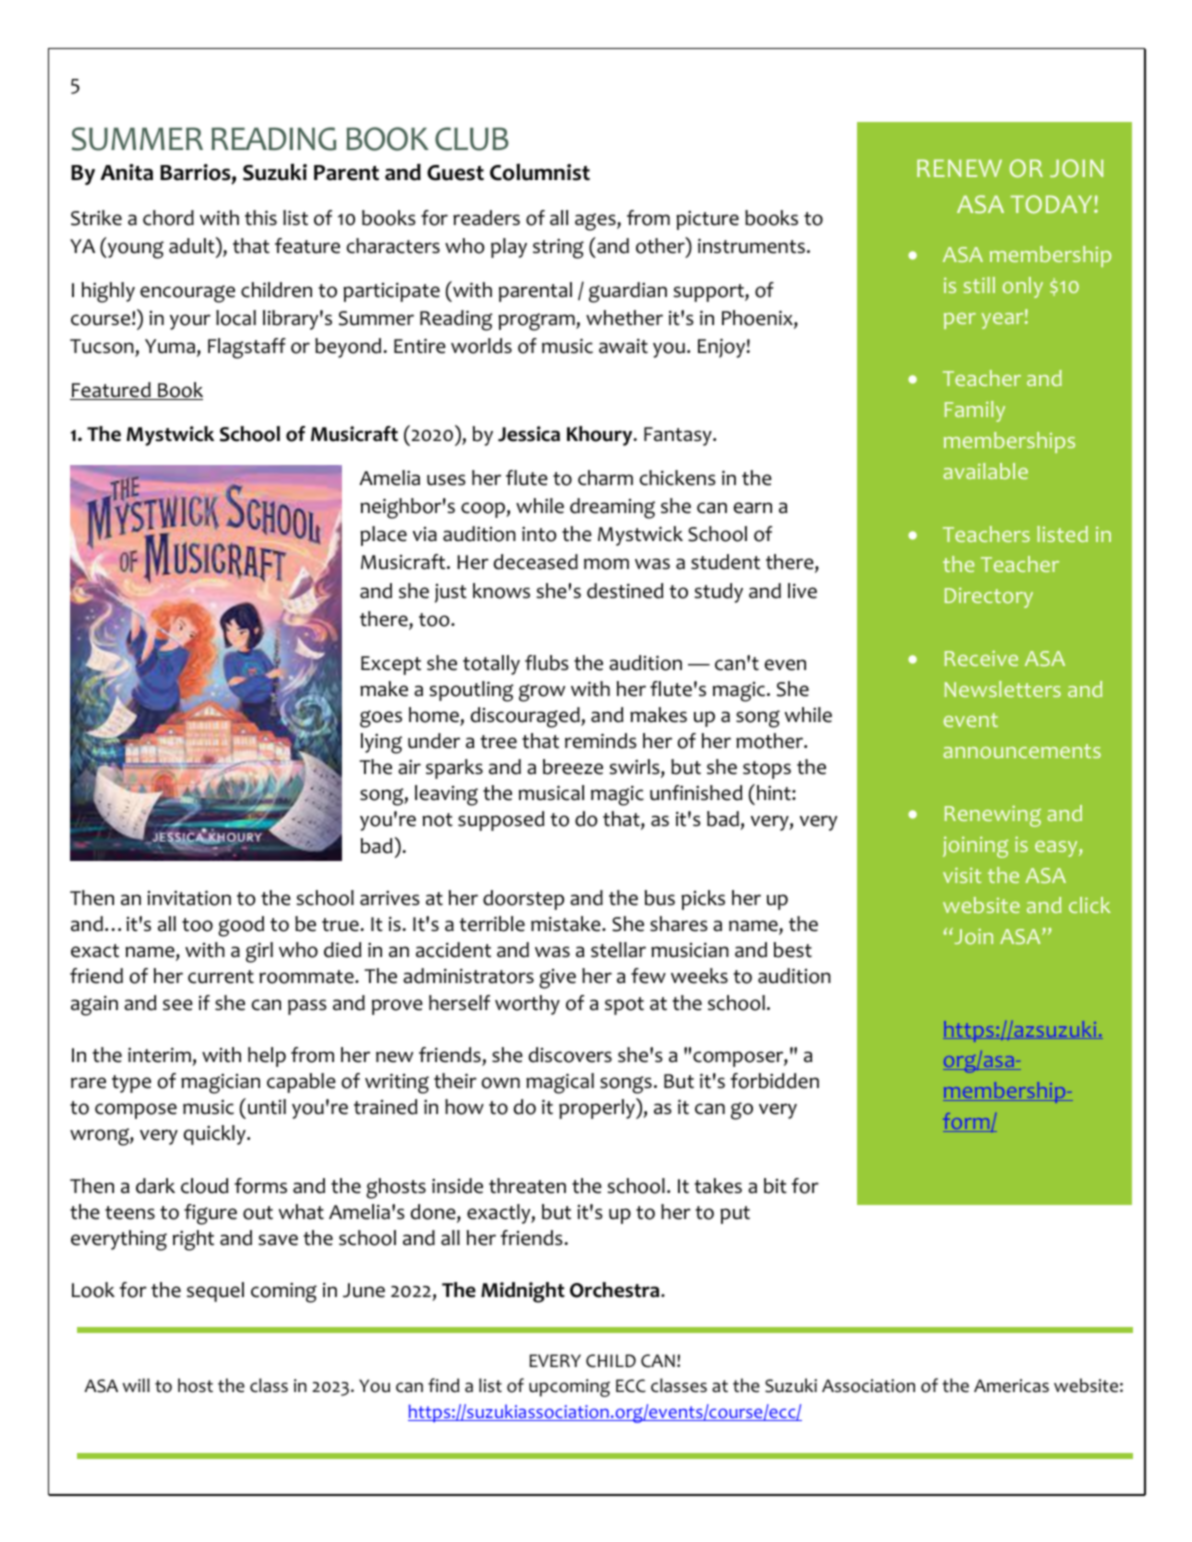  I want to click on will, so click(136, 1385).
